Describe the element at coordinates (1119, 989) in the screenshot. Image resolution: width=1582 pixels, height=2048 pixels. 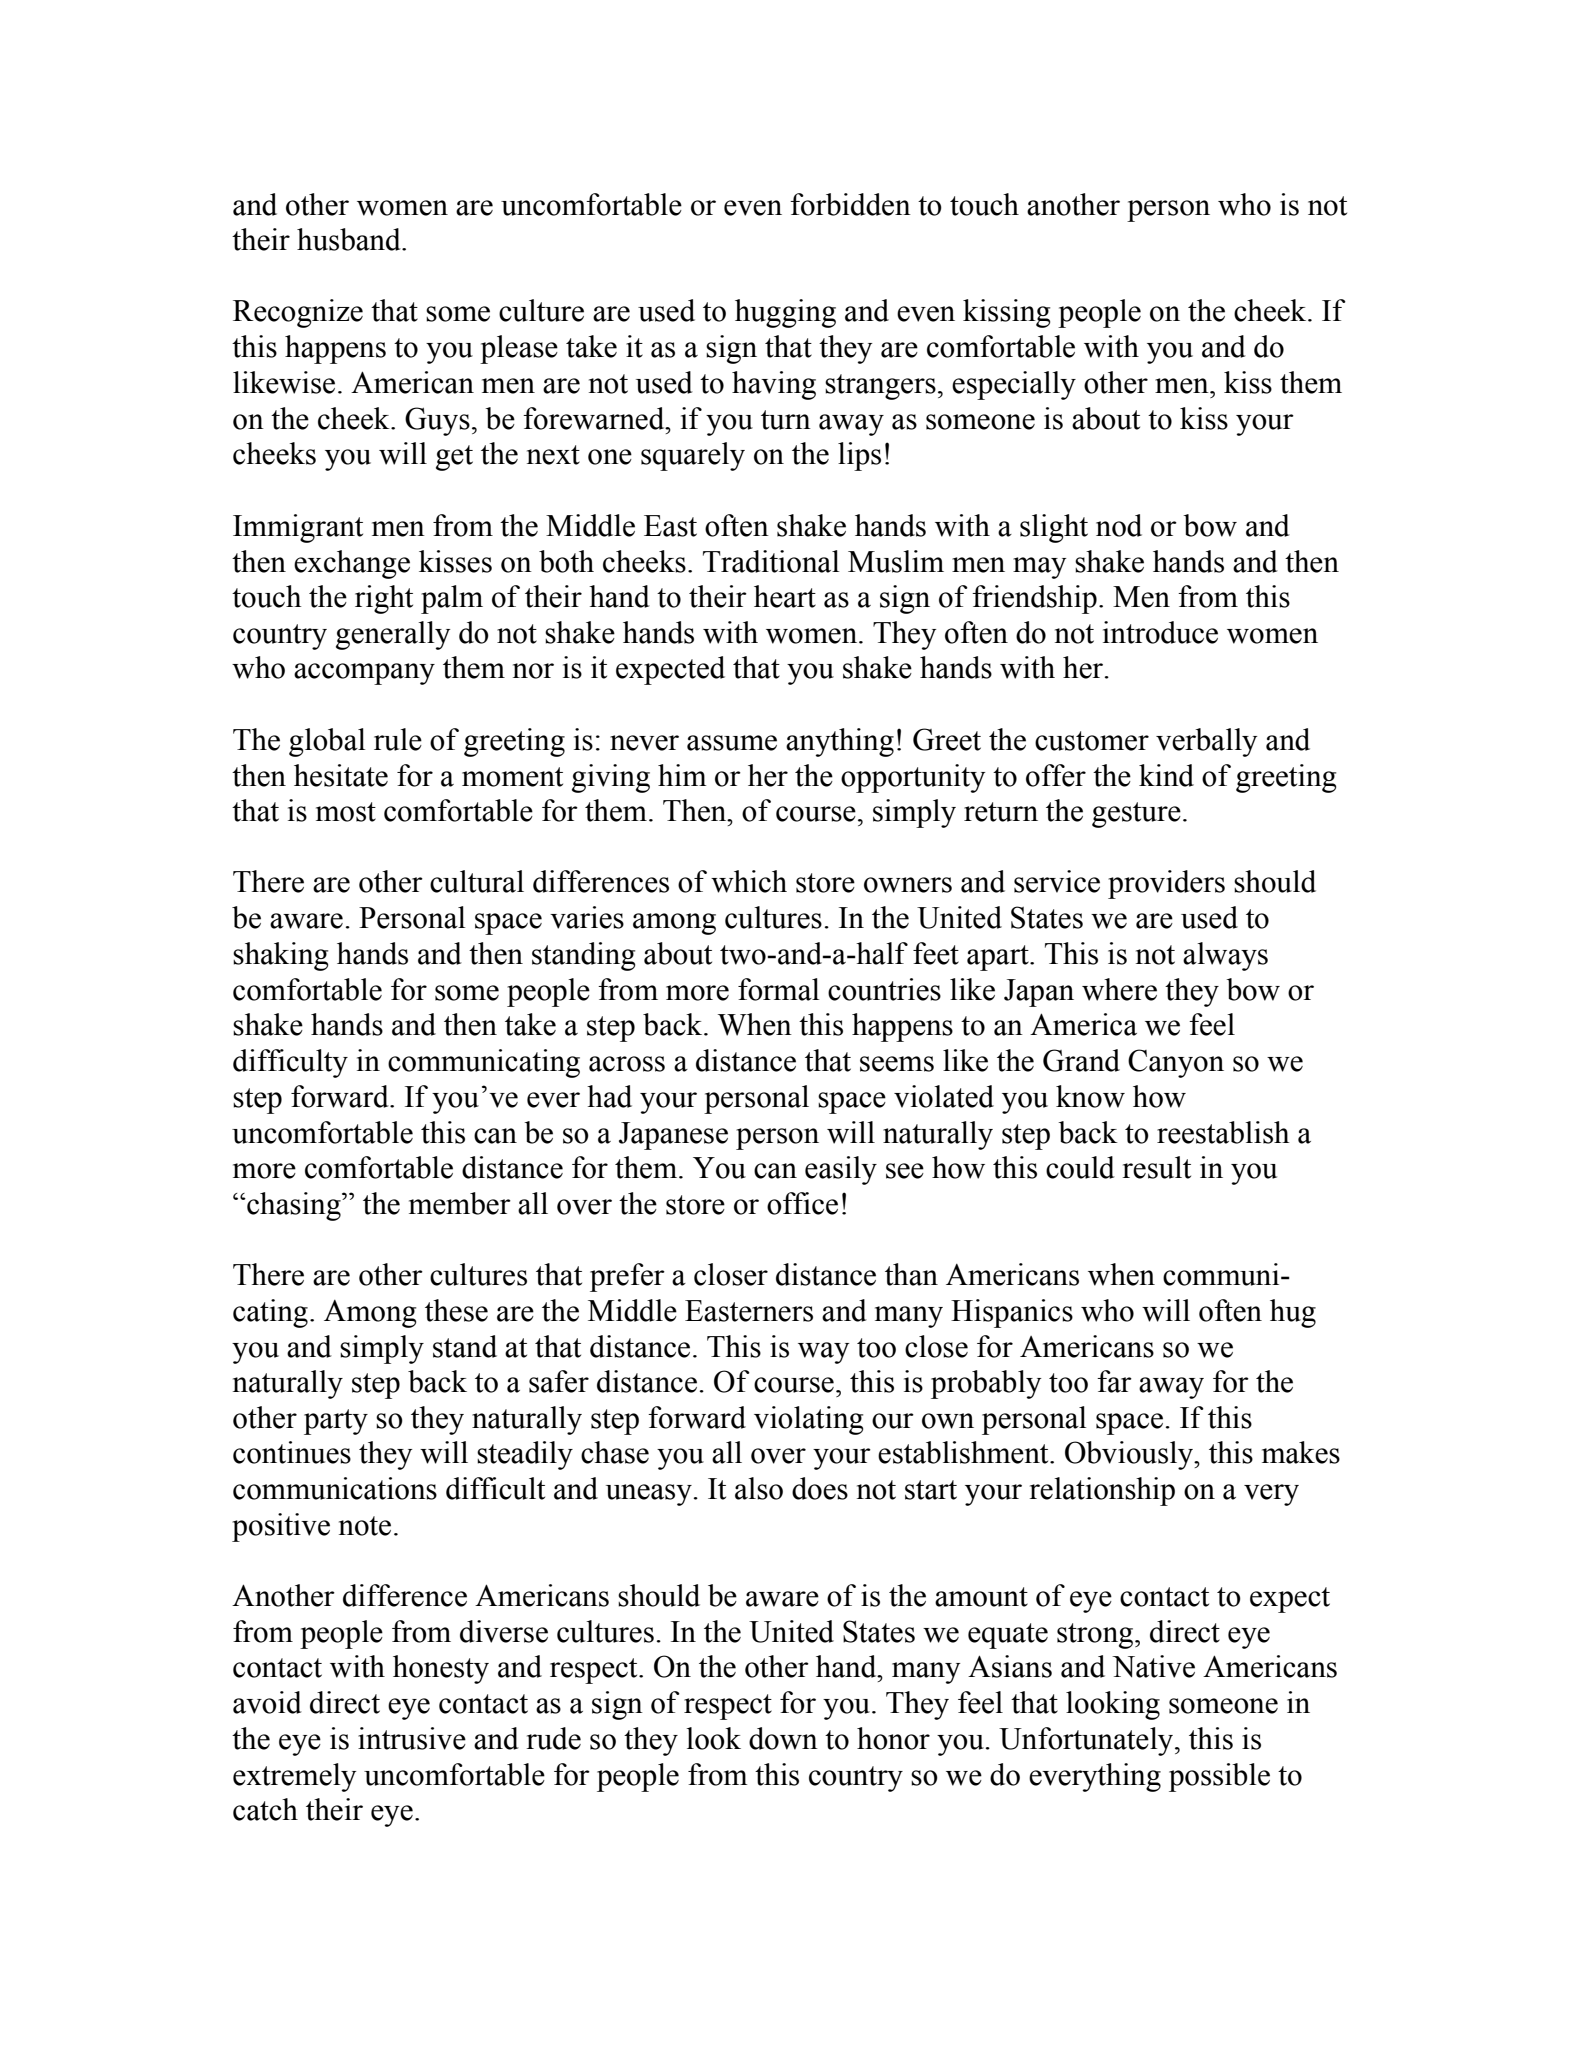
I see `where` at that location.
